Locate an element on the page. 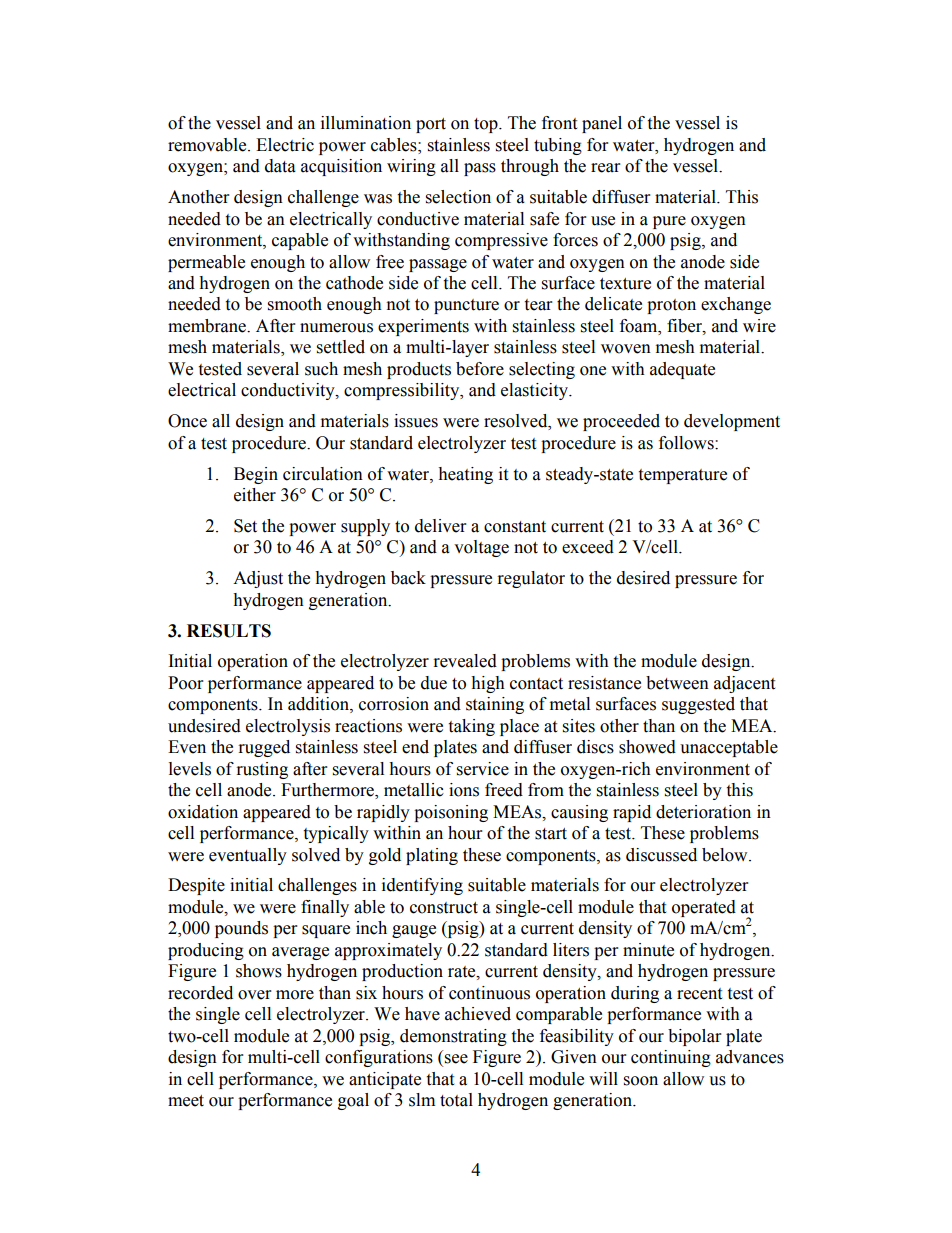 The image size is (952, 1233). discussed is located at coordinates (661, 855).
